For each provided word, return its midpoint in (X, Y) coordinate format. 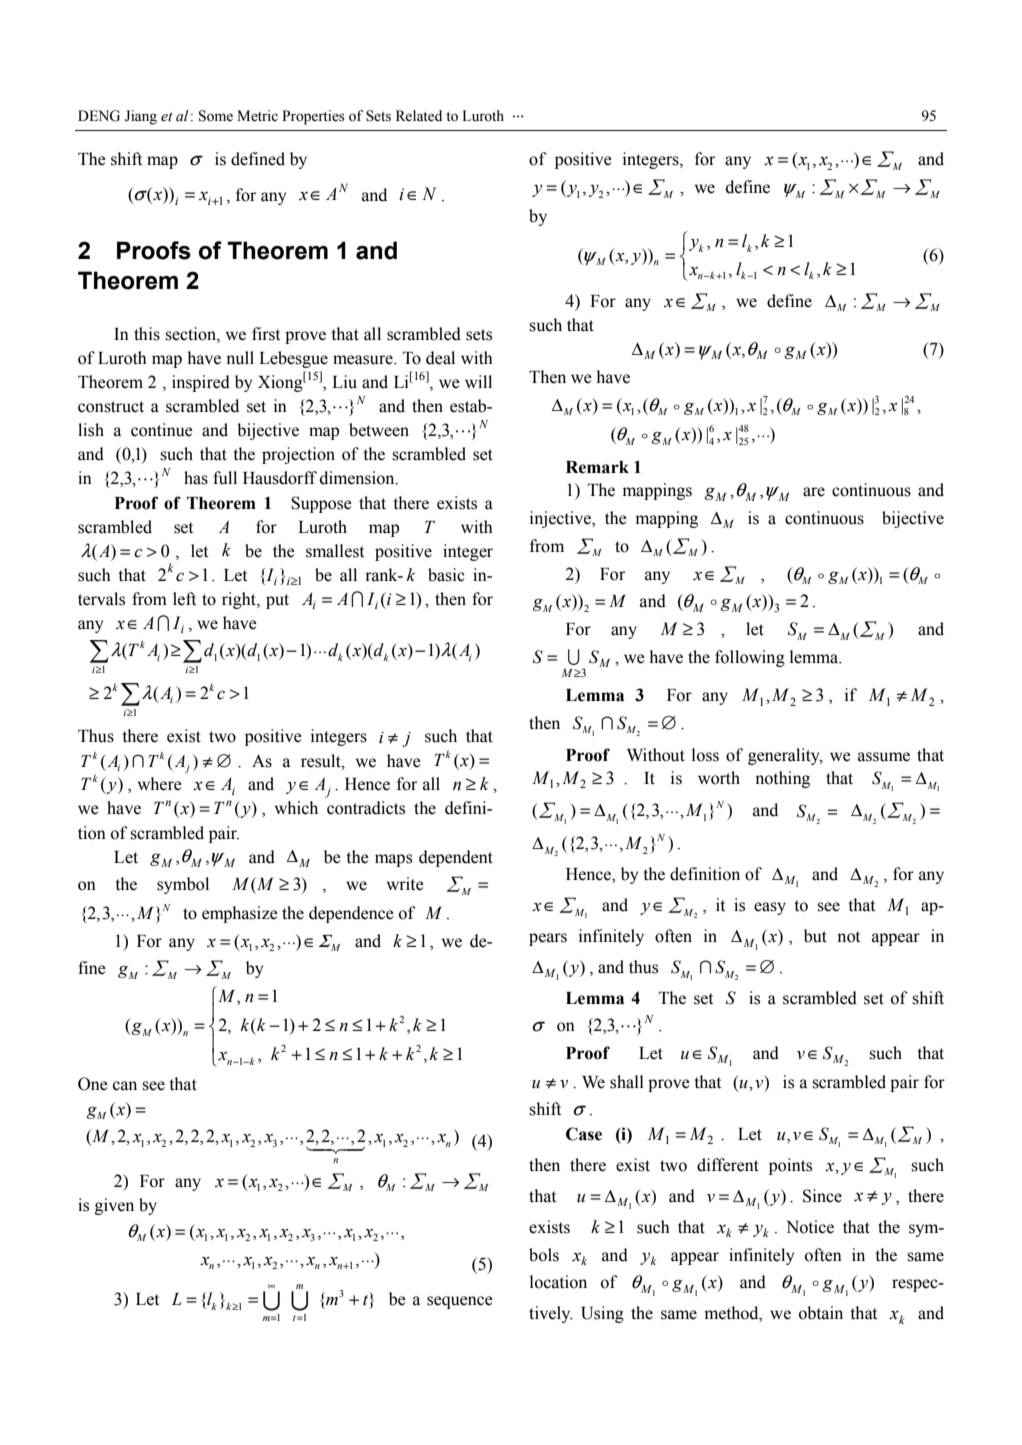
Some (216, 116)
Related (419, 116)
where (160, 784)
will (478, 381)
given (114, 1206)
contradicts (366, 808)
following (750, 658)
